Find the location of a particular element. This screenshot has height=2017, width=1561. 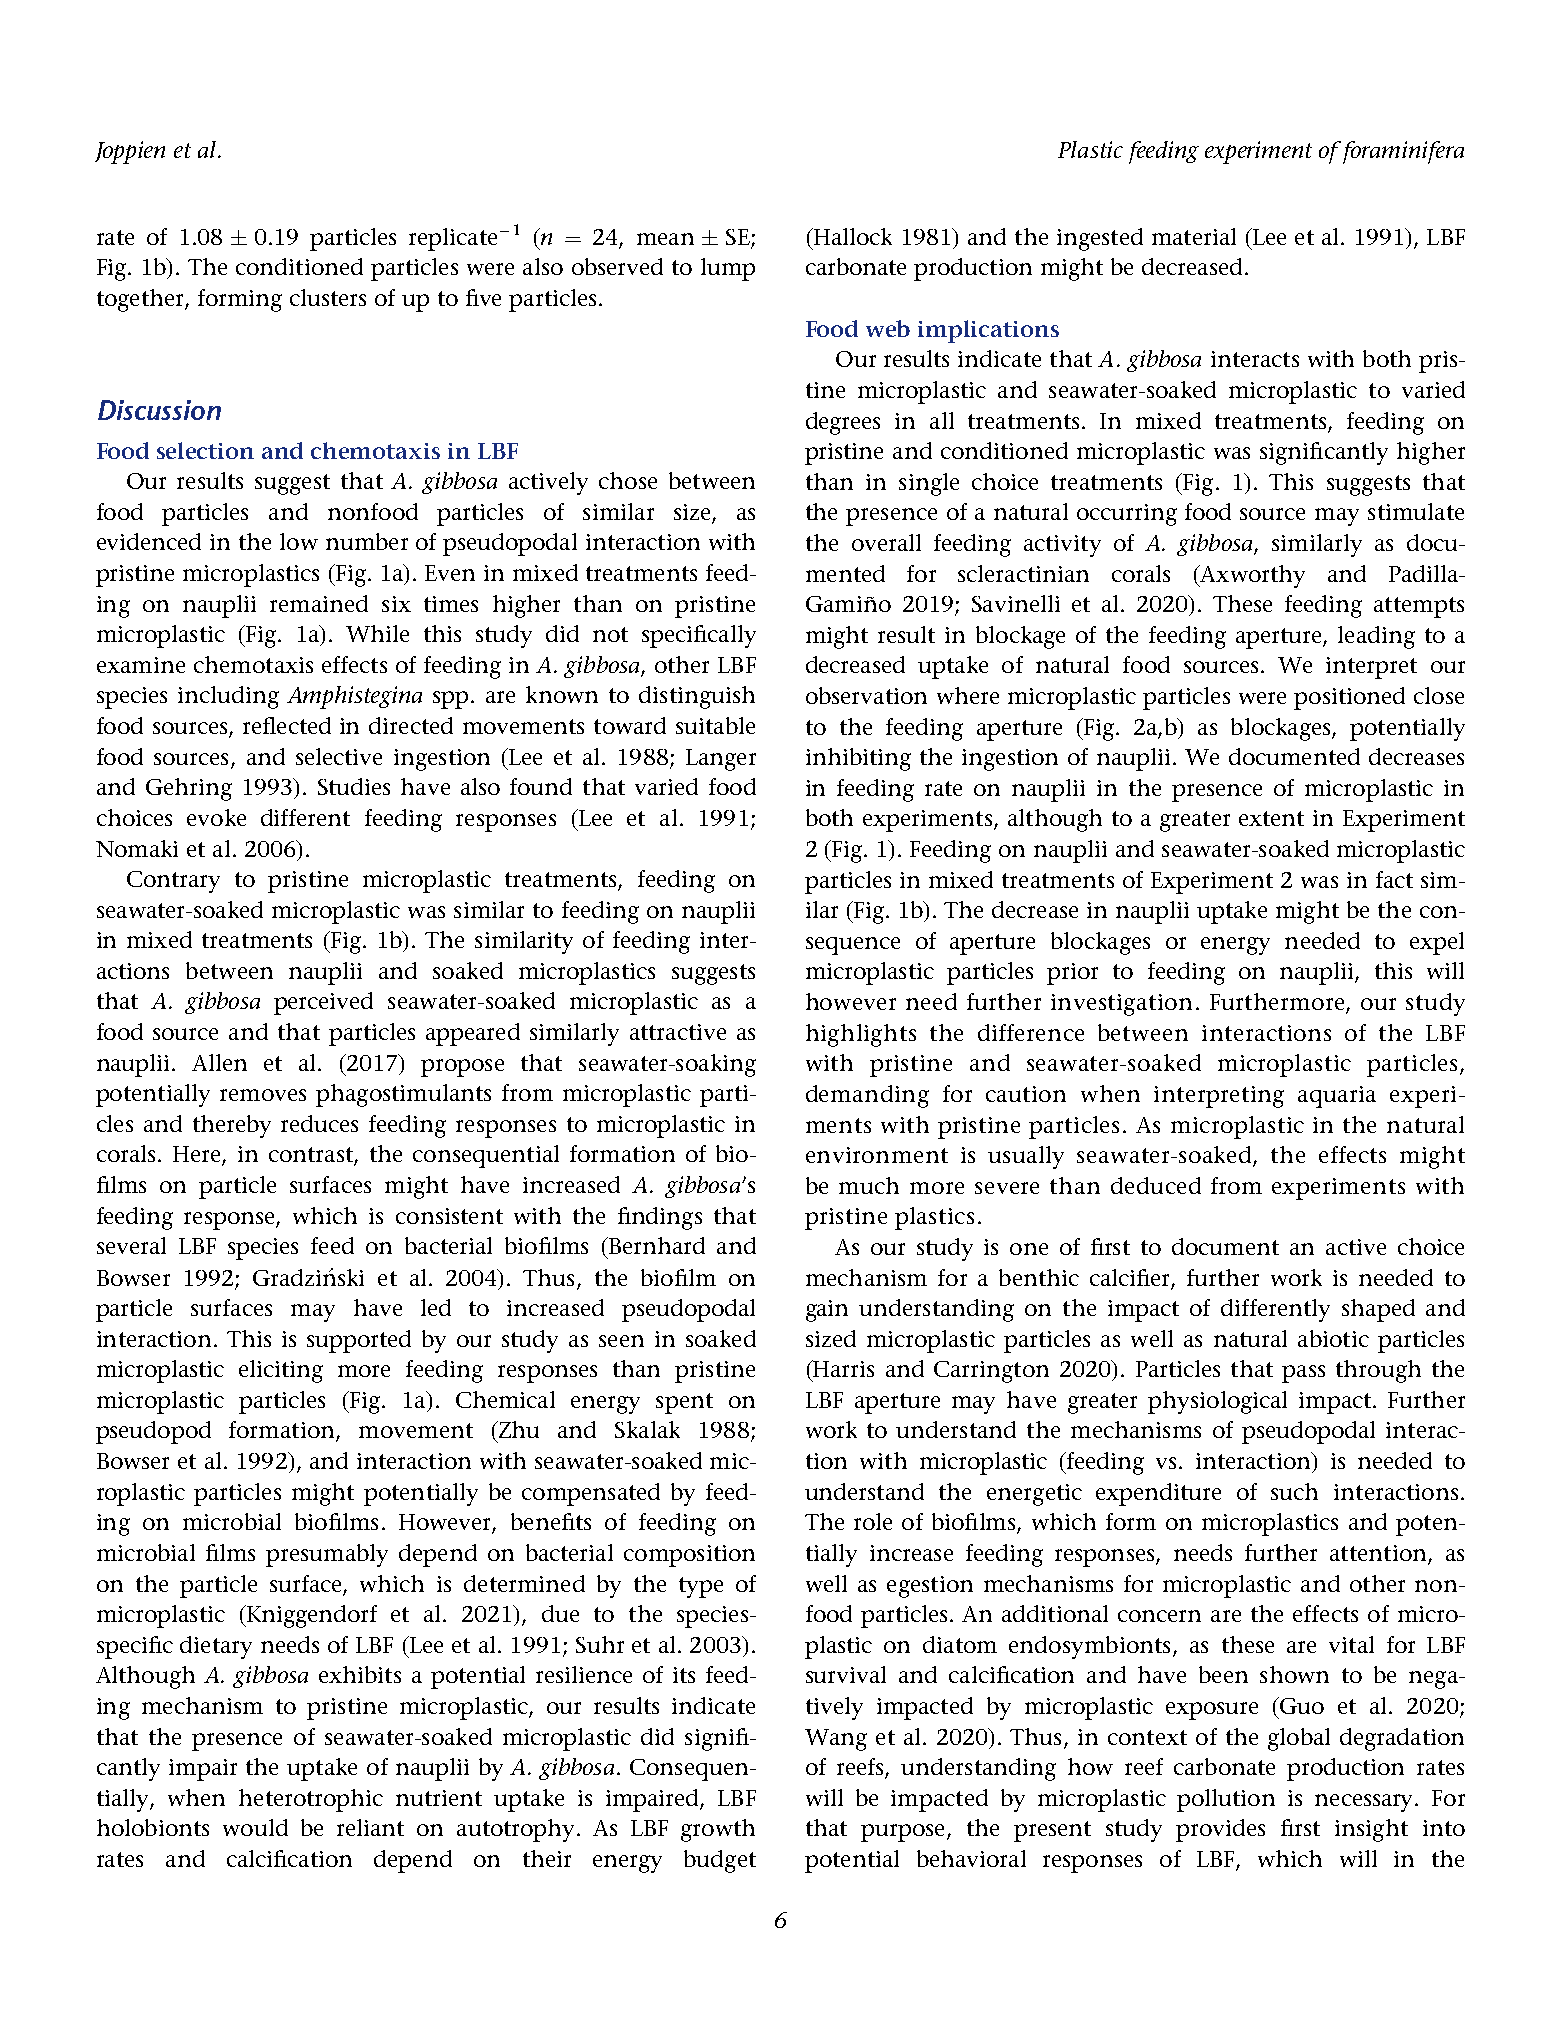

supported is located at coordinates (359, 1341).
